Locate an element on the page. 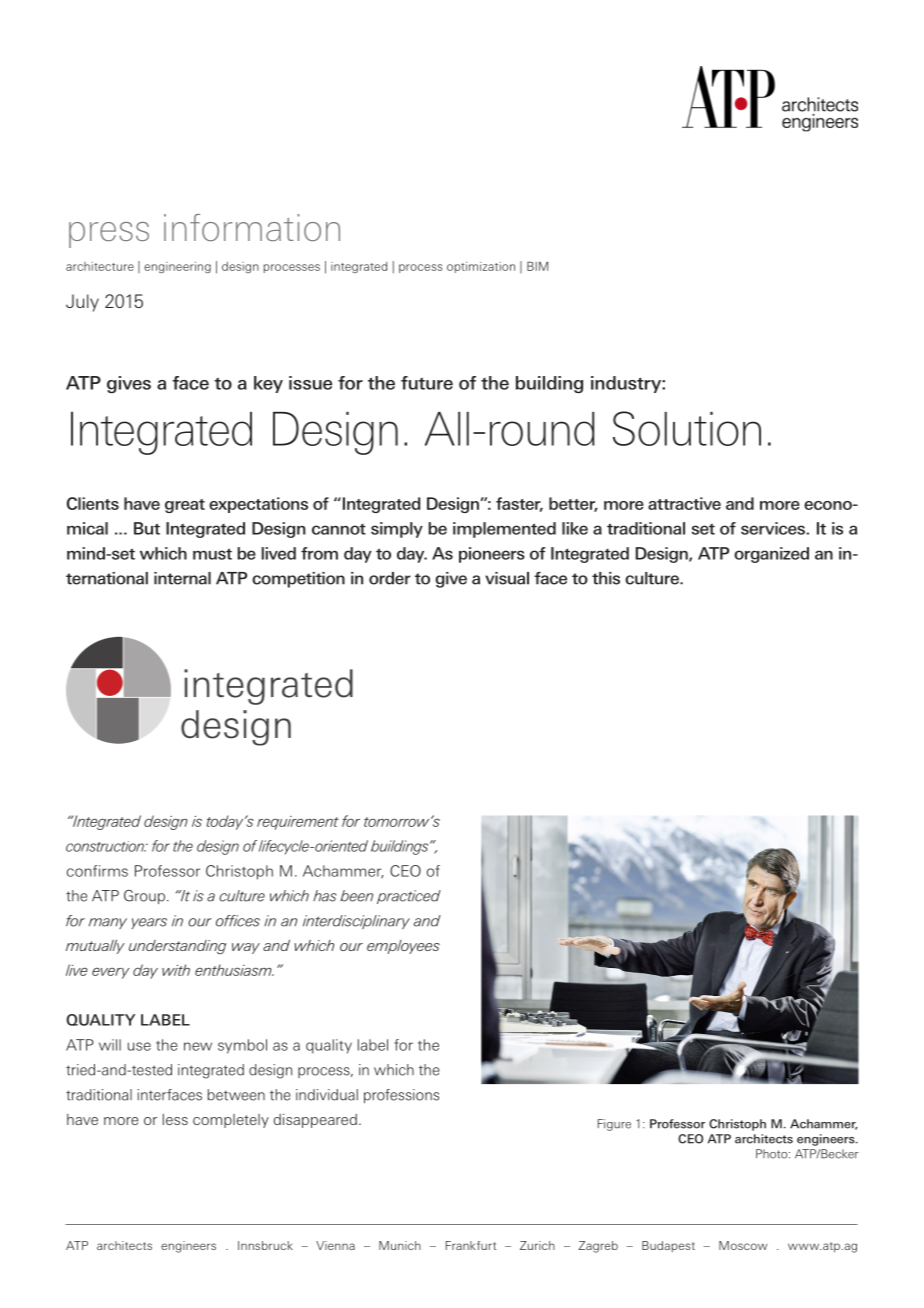 This page has width=924, height=1308. must is located at coordinates (212, 554).
